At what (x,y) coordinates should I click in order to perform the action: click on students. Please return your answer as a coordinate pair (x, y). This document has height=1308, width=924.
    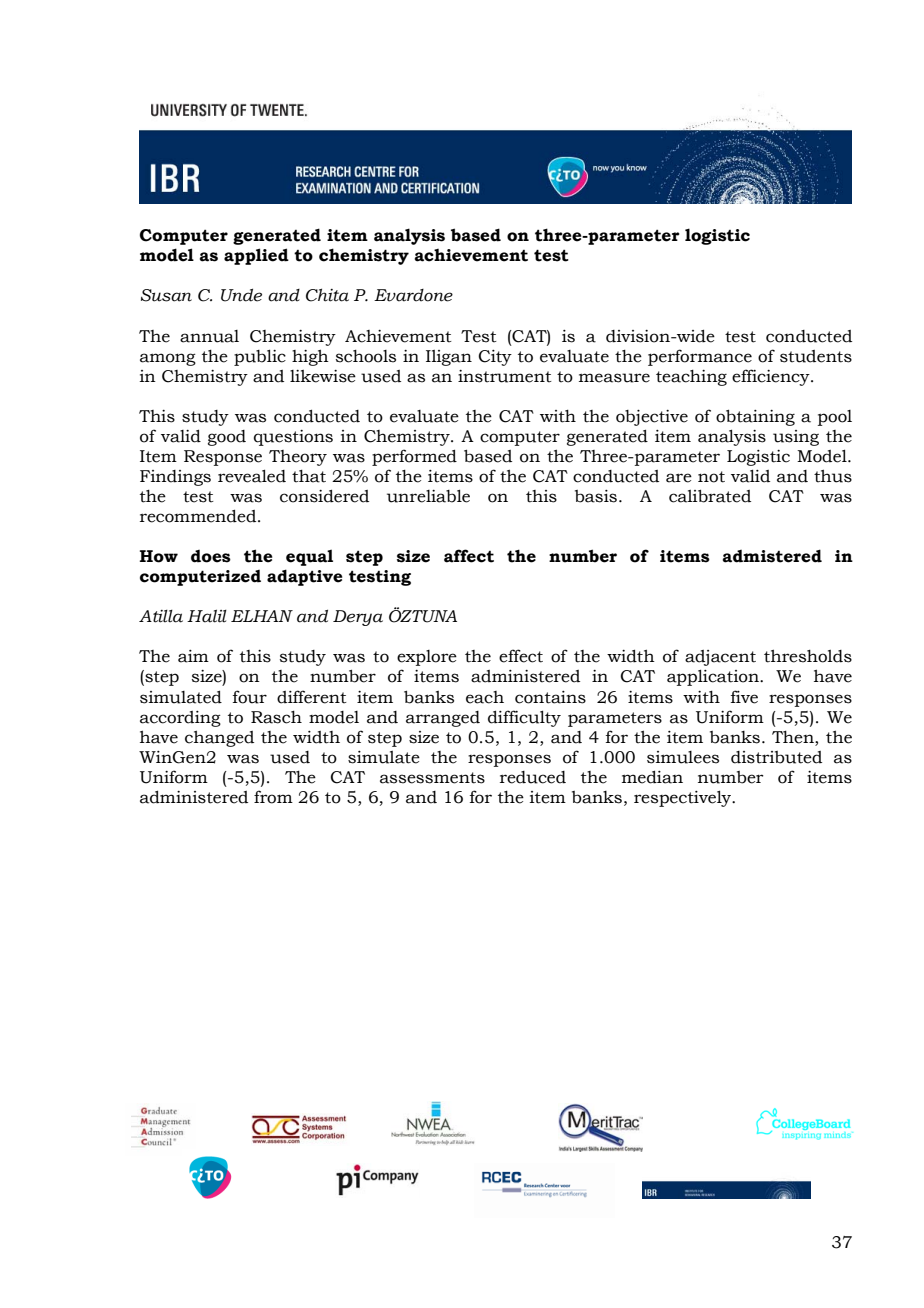
    Looking at the image, I should click on (816, 356).
